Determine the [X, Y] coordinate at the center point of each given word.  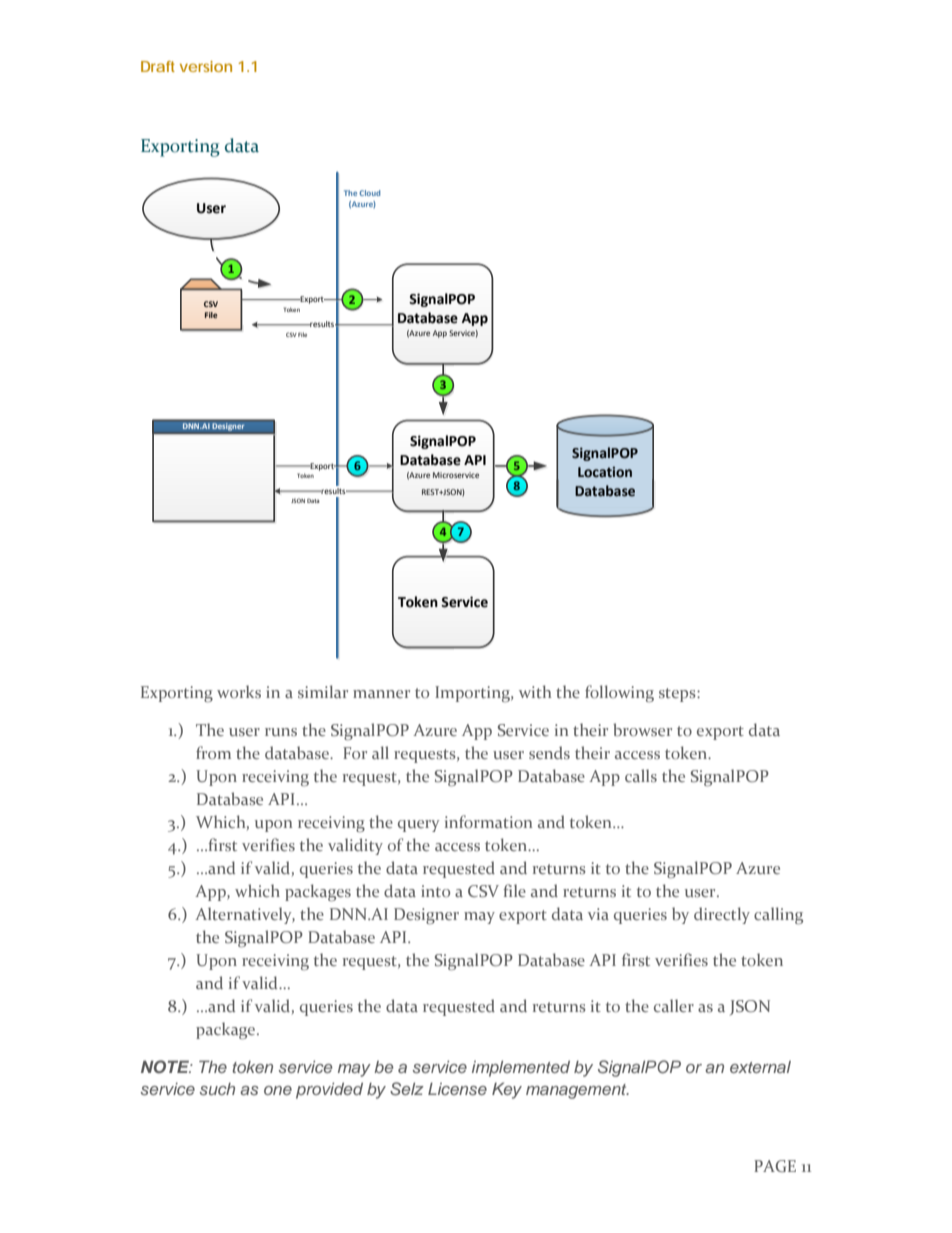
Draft [158, 66]
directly [722, 915]
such [217, 1089]
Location [605, 472]
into [435, 891]
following [619, 694]
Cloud [369, 193]
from [213, 752]
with [535, 691]
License [457, 1088]
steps [678, 695]
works [239, 691]
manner [381, 694]
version [206, 66]
